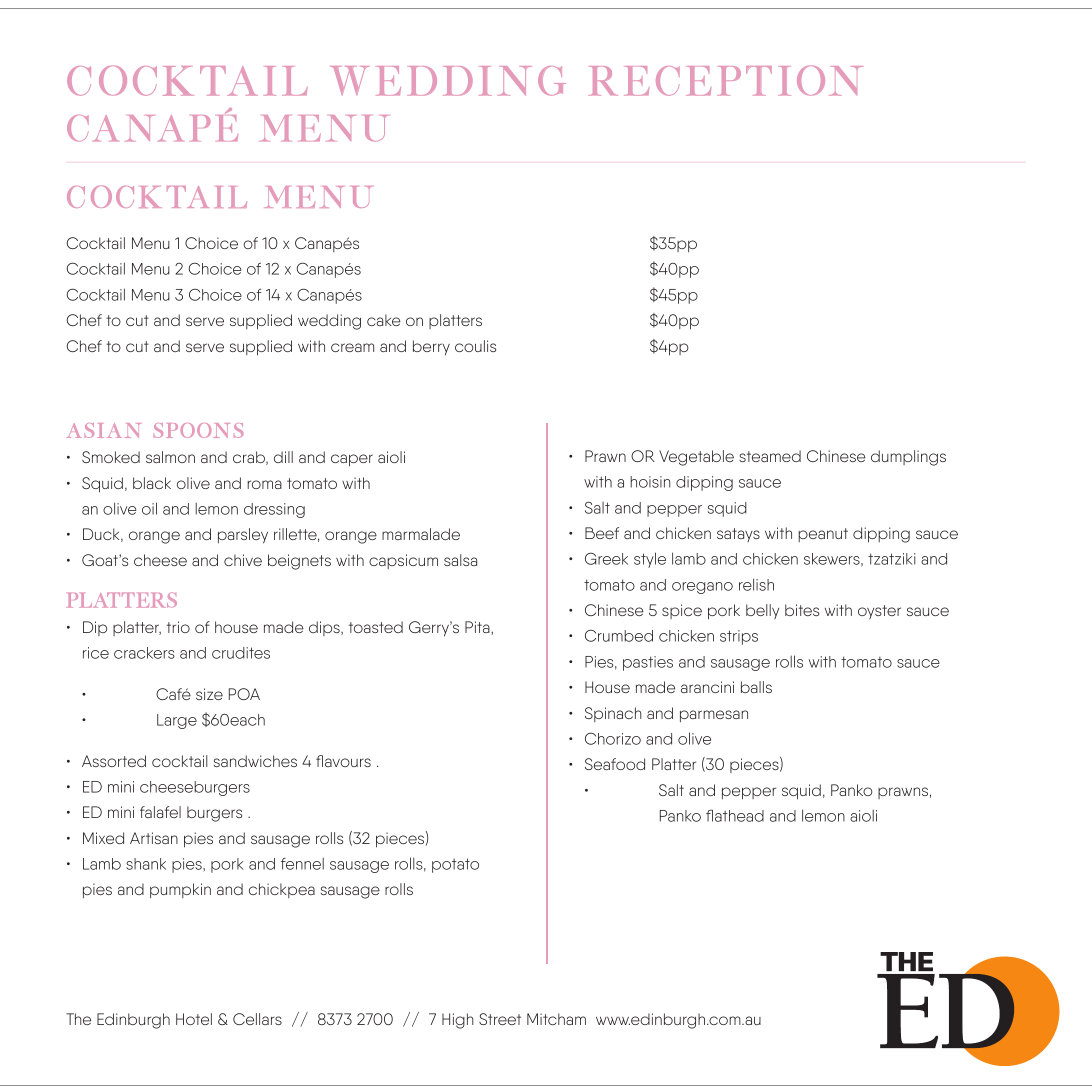 This screenshot has height=1092, width=1092. Describe the element at coordinates (478, 628) in the screenshot. I see `Pita` at that location.
